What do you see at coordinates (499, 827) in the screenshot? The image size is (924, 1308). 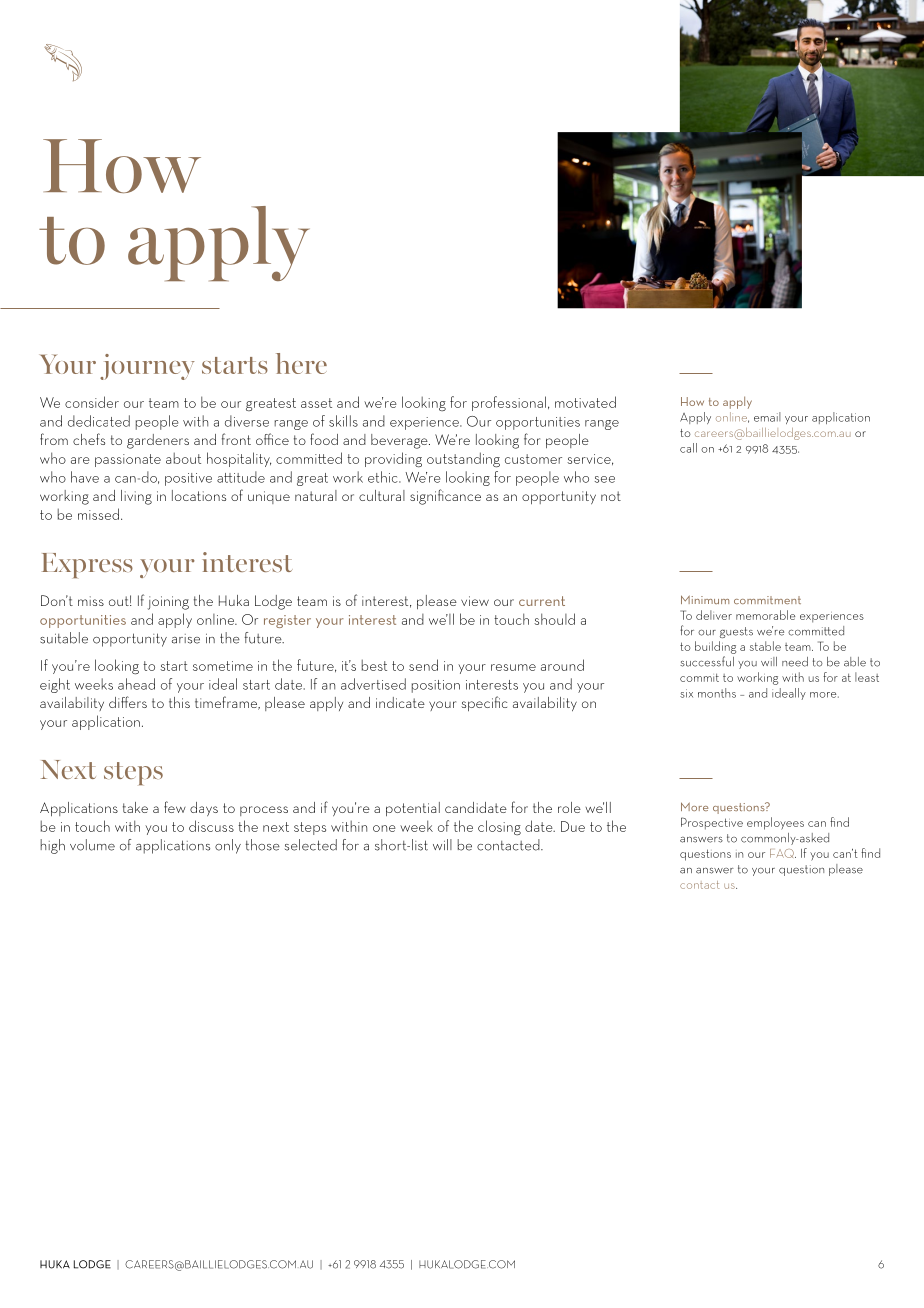 I see `closing` at bounding box center [499, 827].
